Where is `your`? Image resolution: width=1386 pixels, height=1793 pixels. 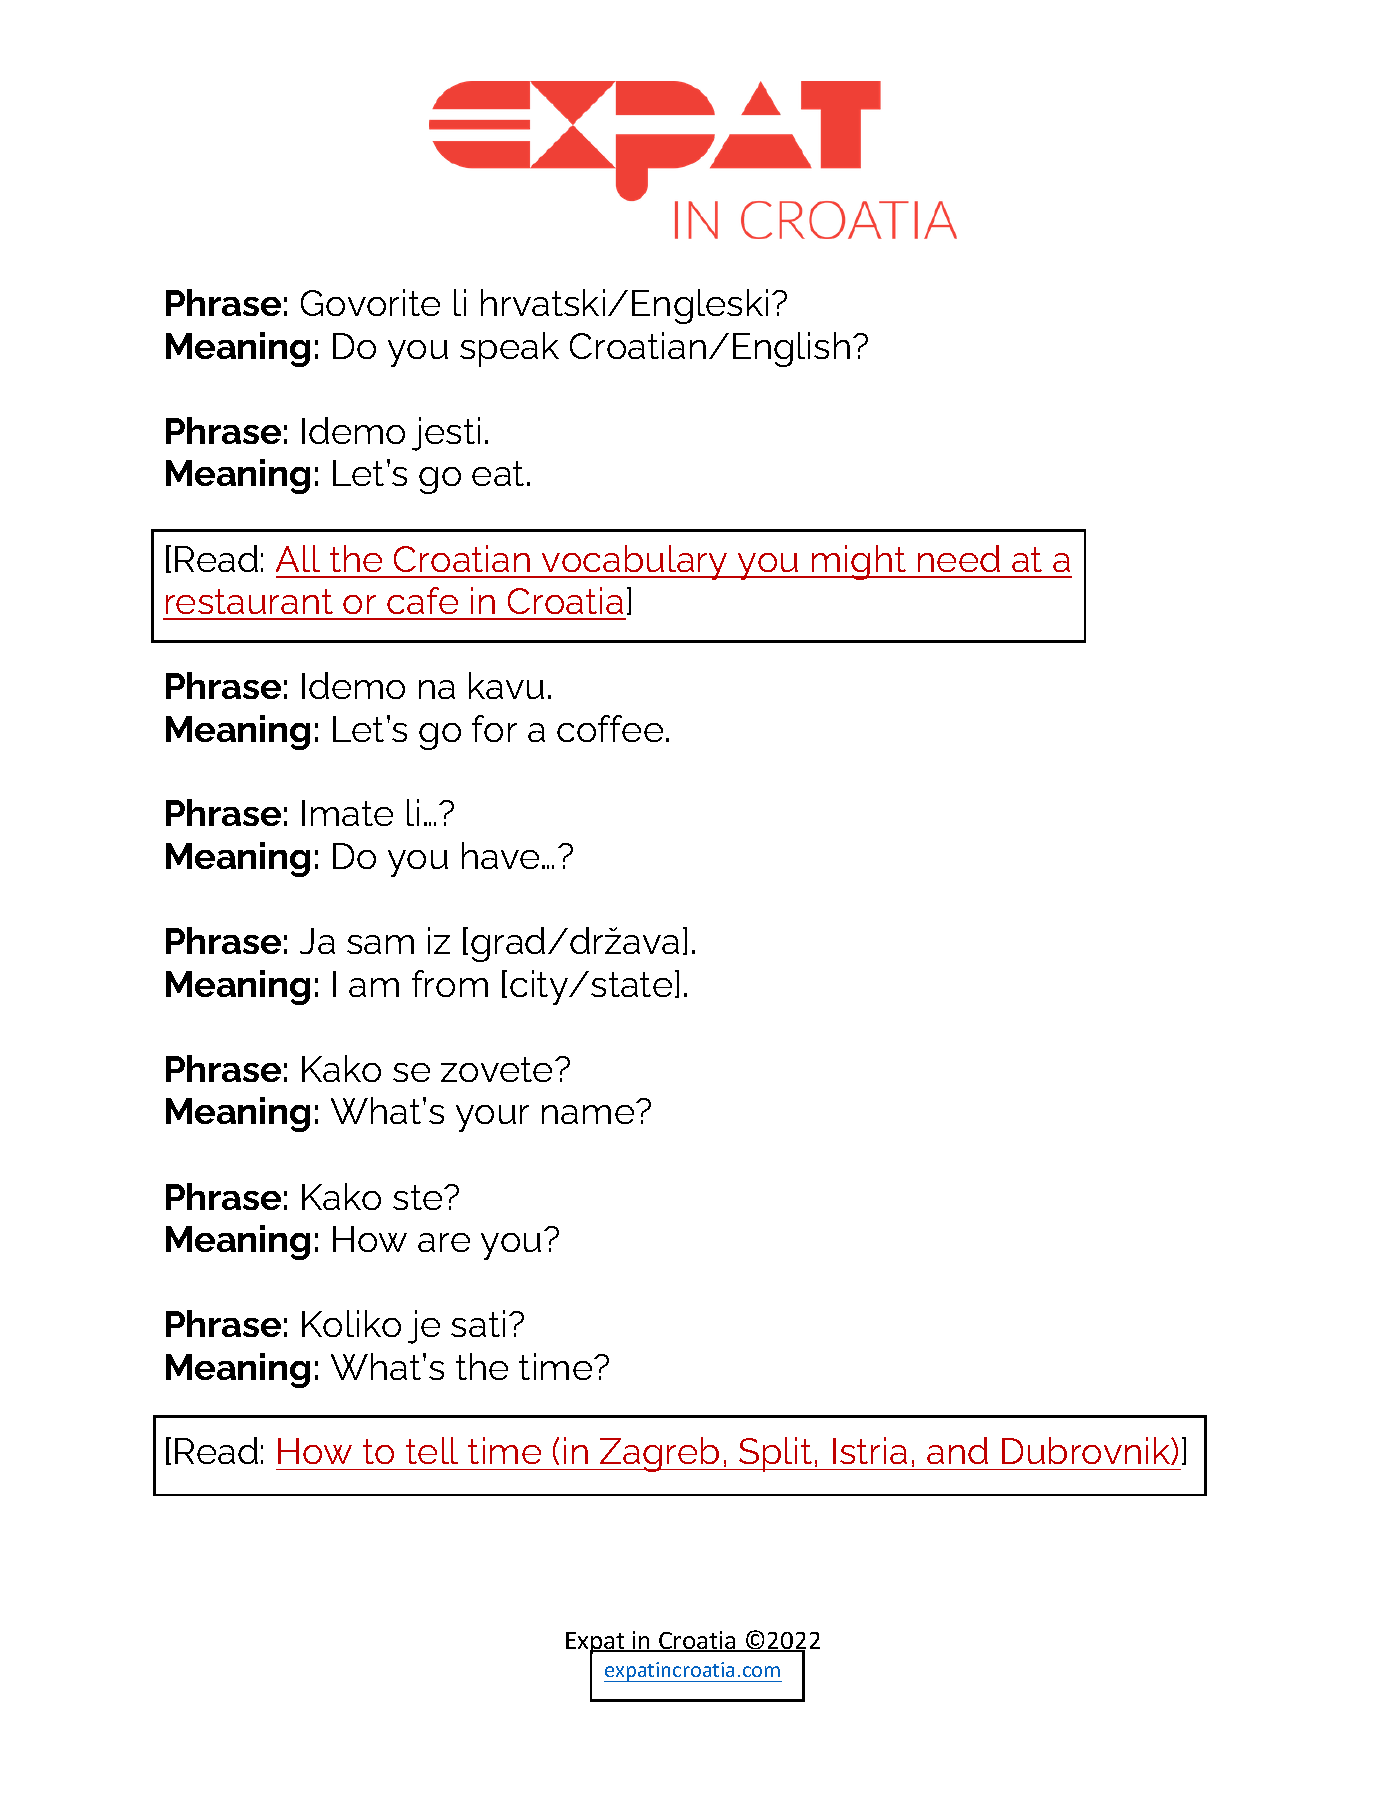 your is located at coordinates (492, 1118).
